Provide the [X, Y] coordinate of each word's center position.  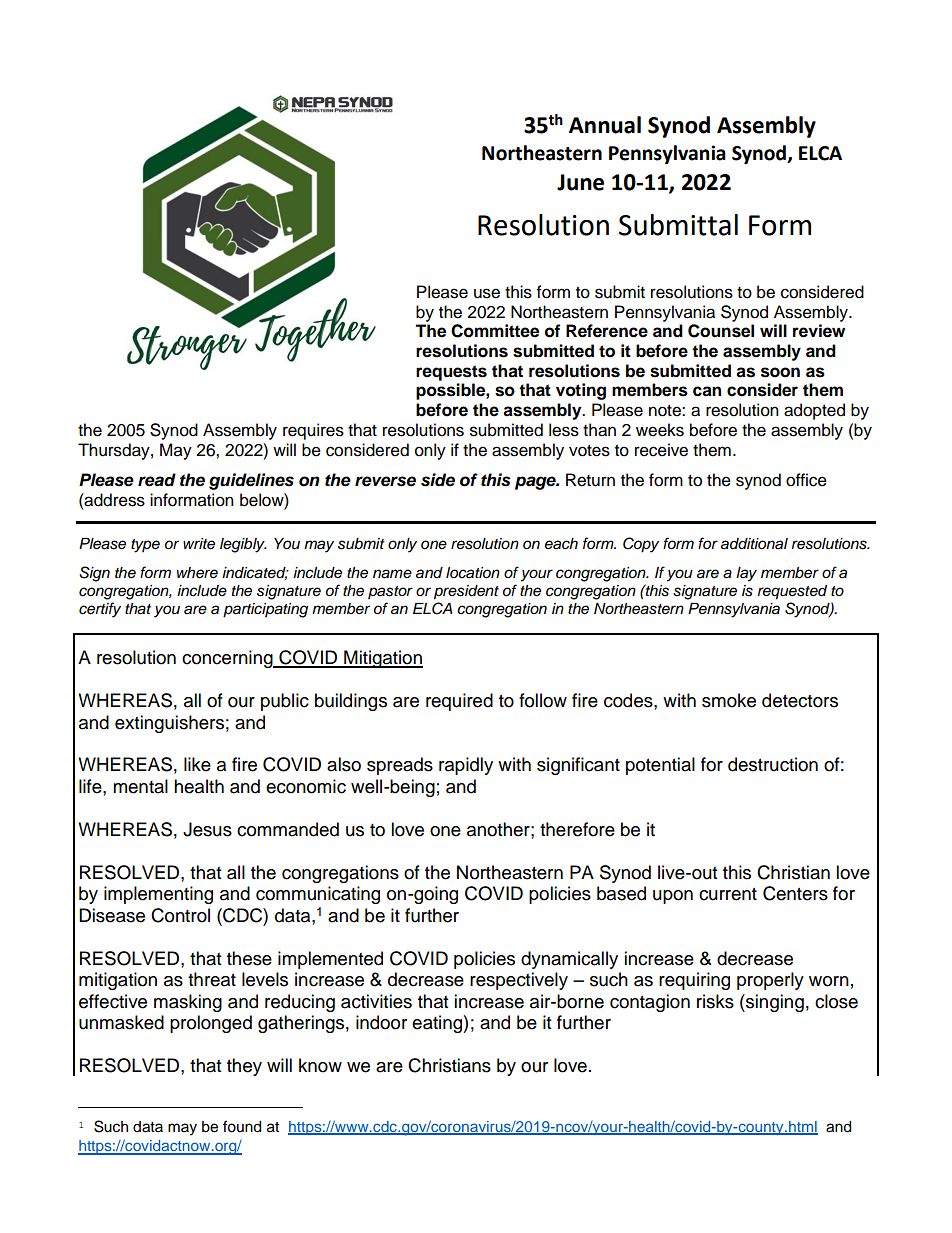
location [473, 572]
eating [438, 1024]
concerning [228, 659]
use [487, 293]
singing [774, 1003]
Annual [605, 125]
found [242, 1126]
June [580, 182]
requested [792, 592]
